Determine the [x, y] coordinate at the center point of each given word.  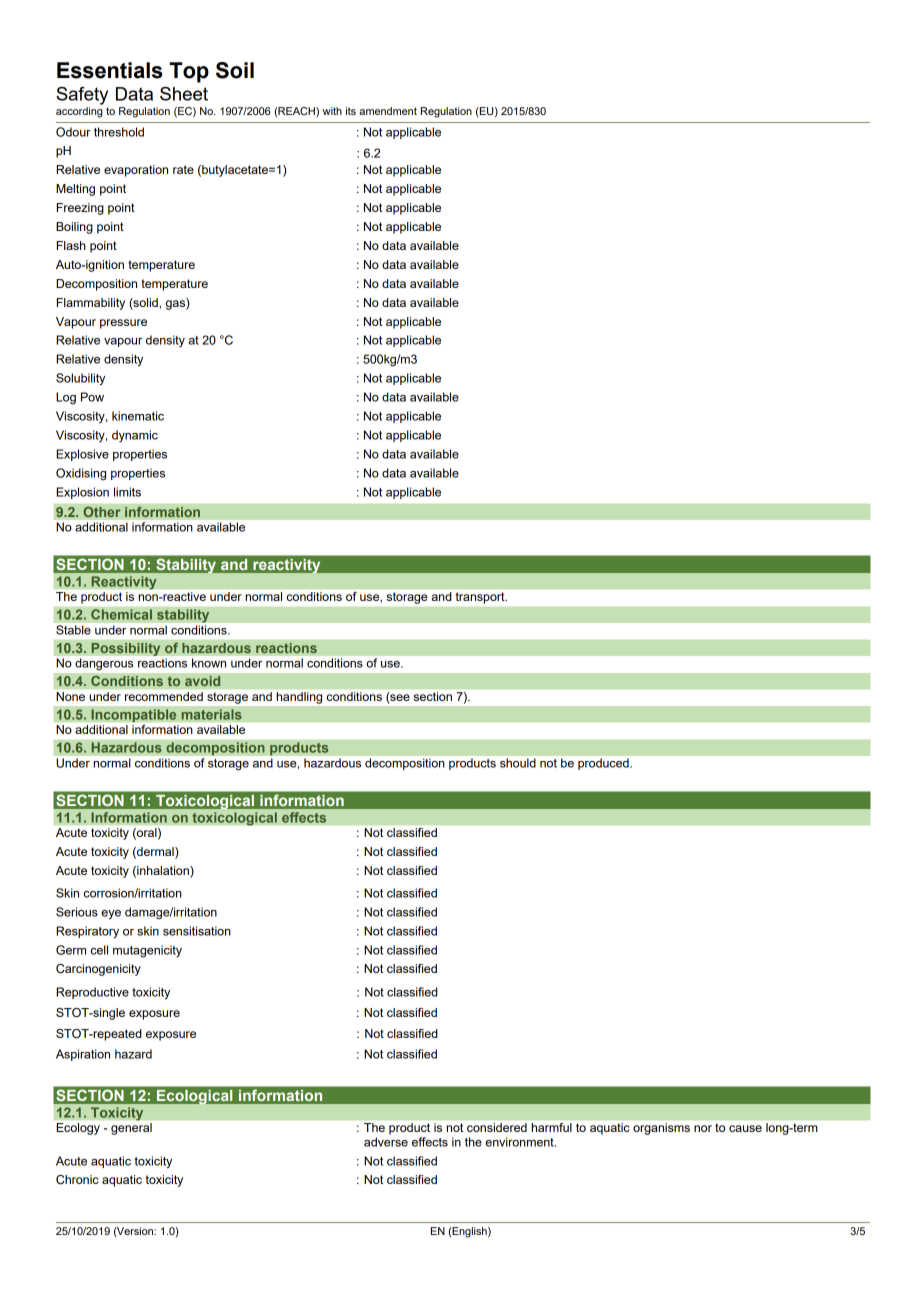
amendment [388, 111]
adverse [386, 1142]
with [332, 111]
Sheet [184, 93]
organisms [661, 1129]
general [131, 1129]
